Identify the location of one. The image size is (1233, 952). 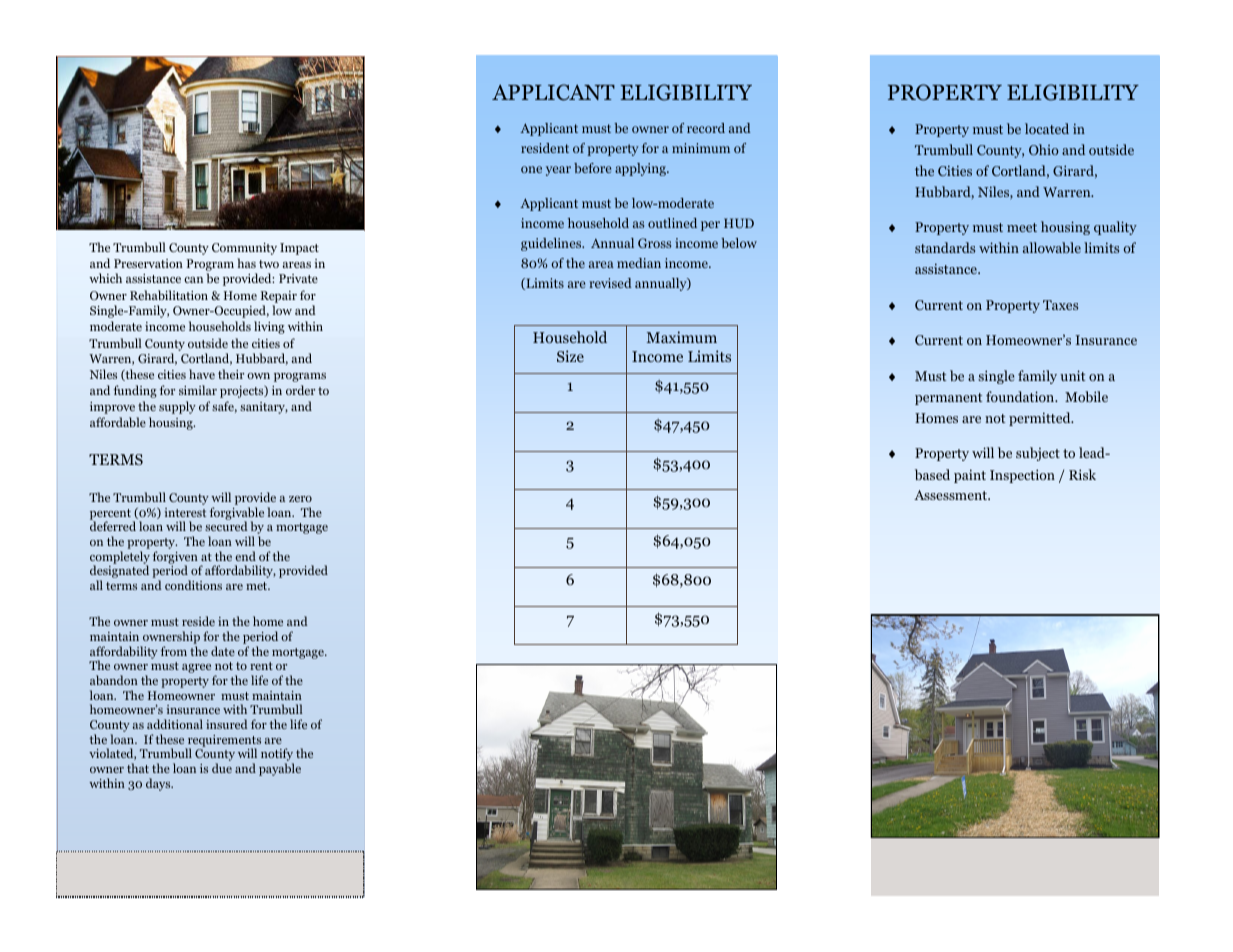
(531, 169).
